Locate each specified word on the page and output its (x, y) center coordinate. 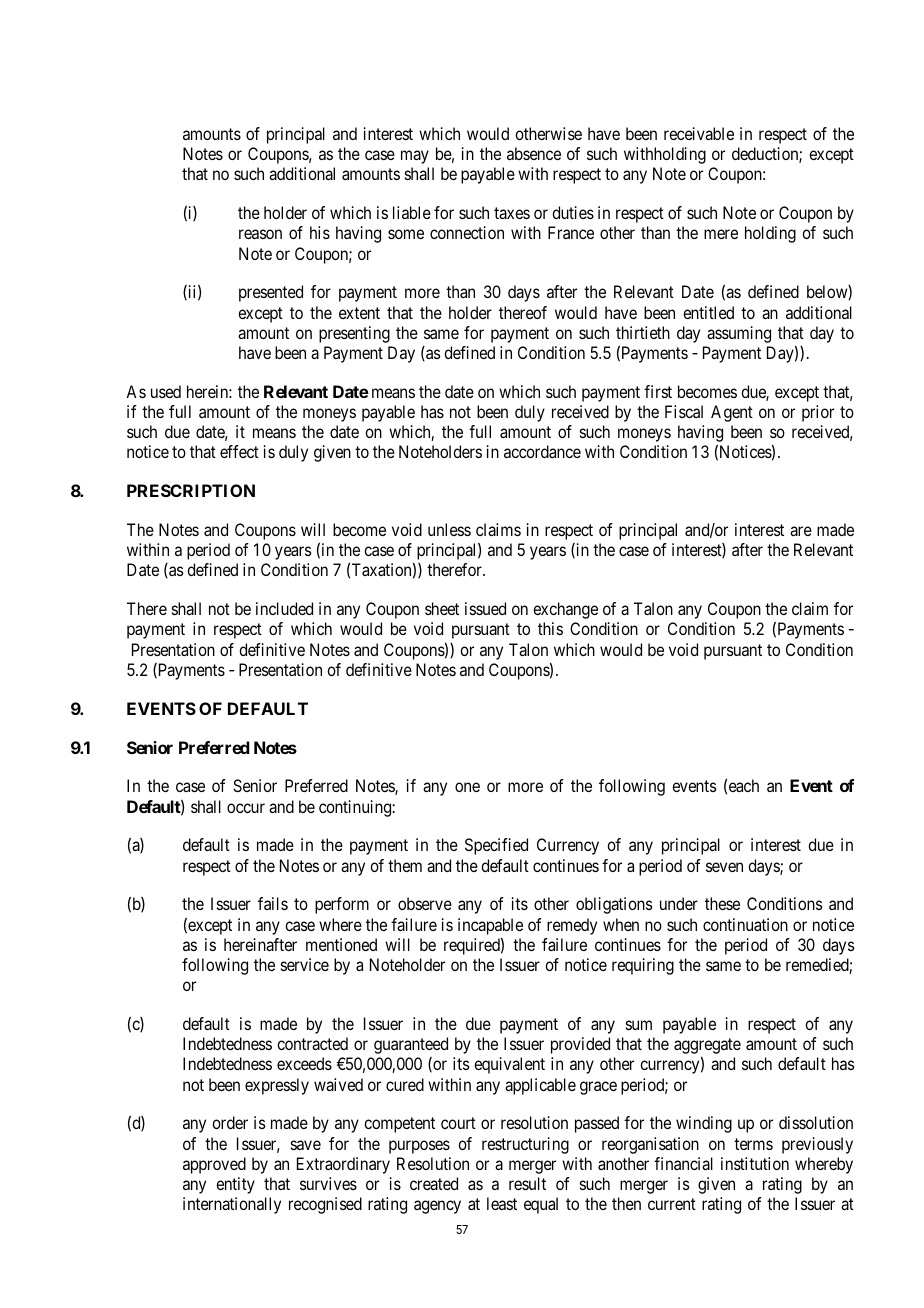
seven (724, 867)
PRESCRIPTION (191, 490)
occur (246, 808)
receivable (699, 133)
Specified (496, 846)
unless (449, 529)
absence (534, 153)
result (527, 1183)
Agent (732, 413)
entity (235, 1185)
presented (271, 293)
